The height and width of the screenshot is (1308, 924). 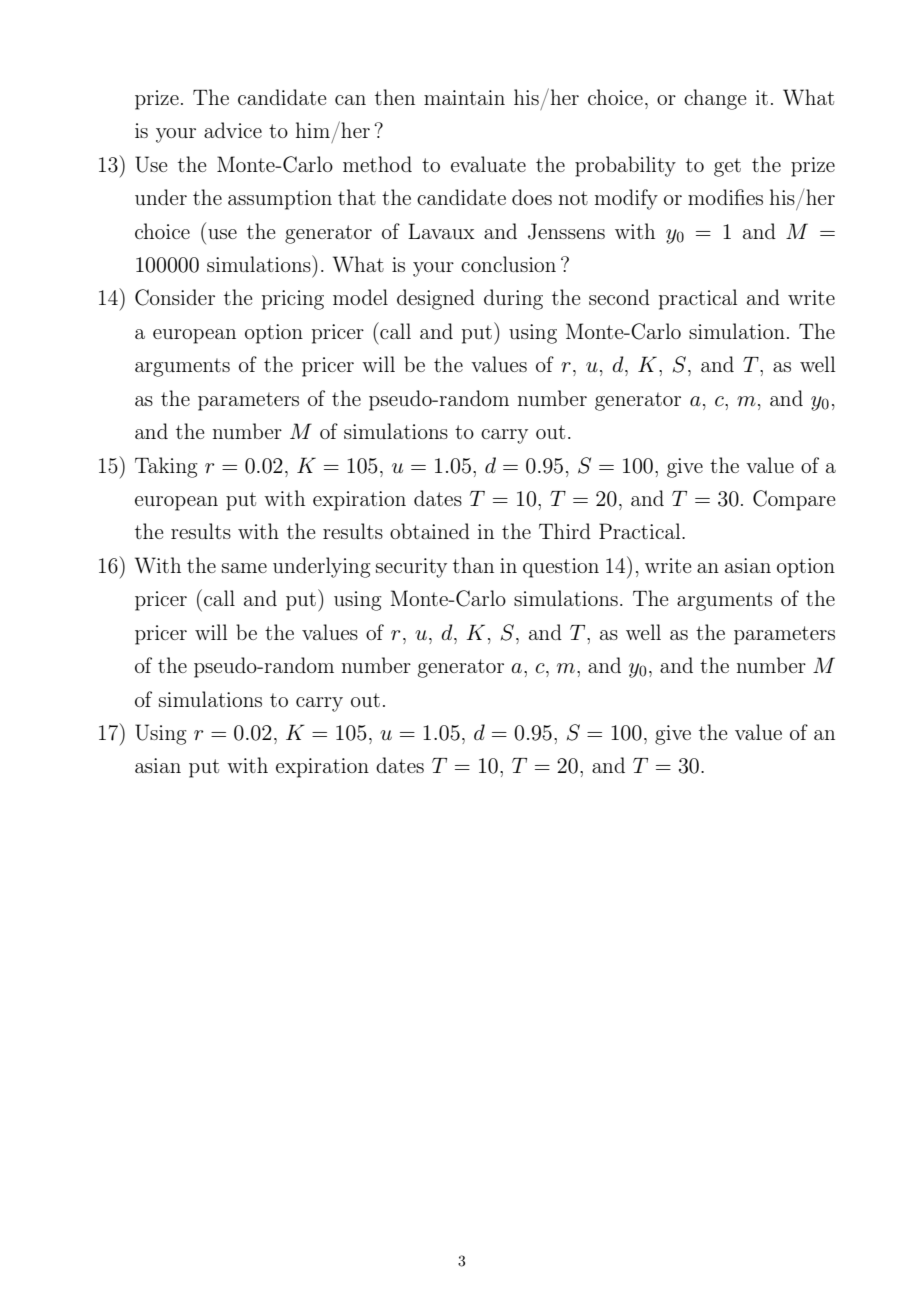 I want to click on maintain, so click(x=464, y=97).
